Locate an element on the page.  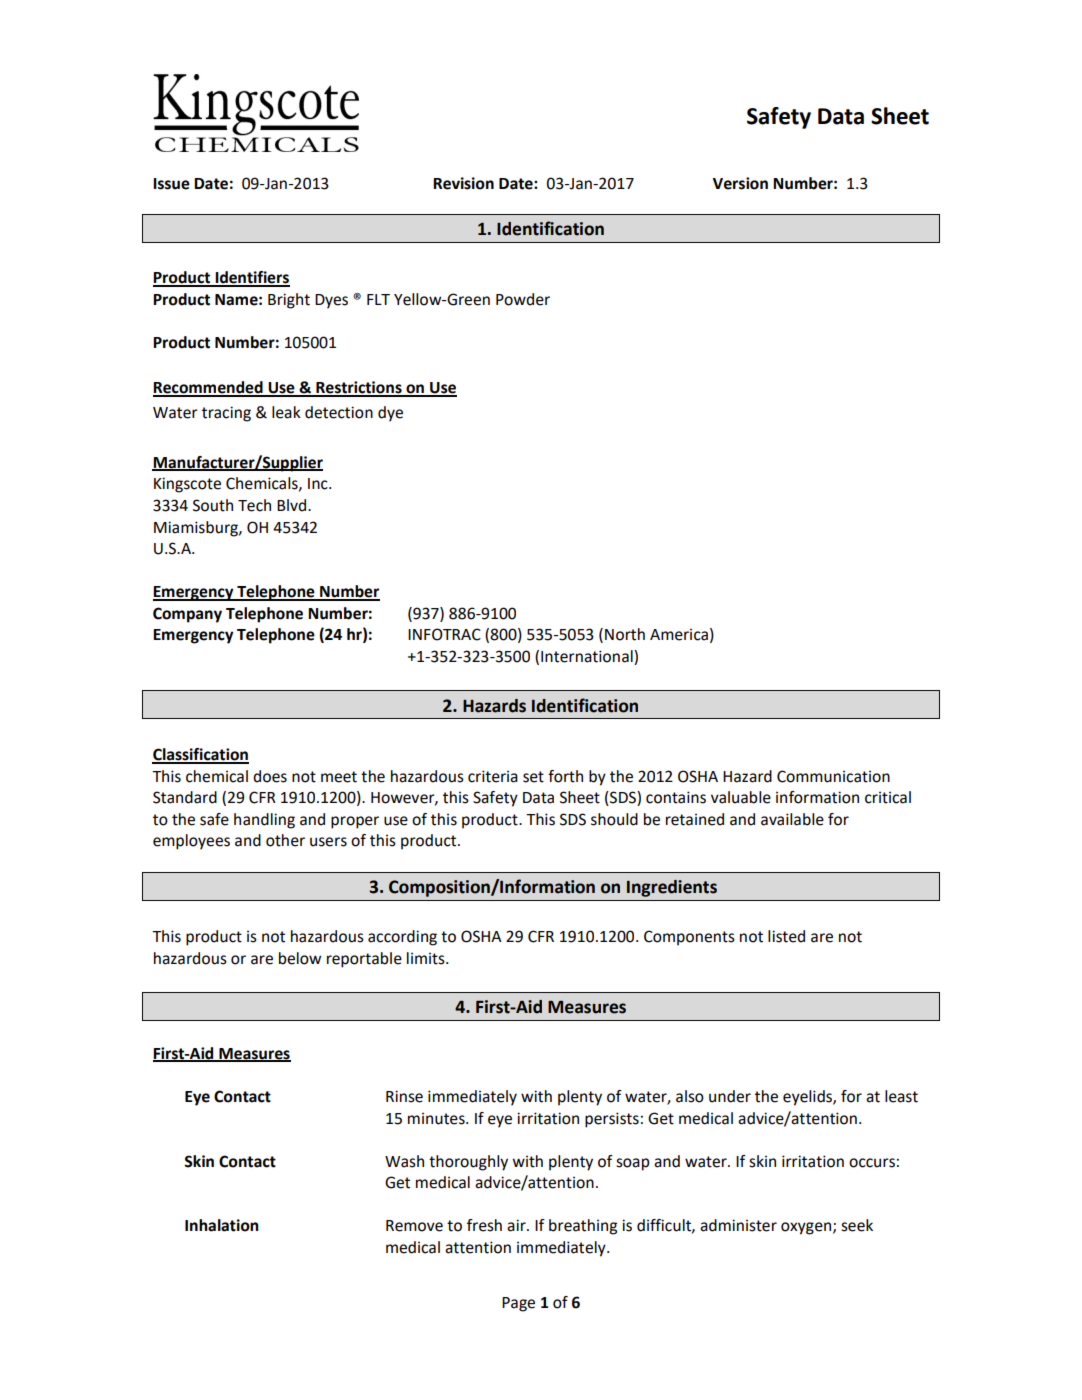
set is located at coordinates (533, 777).
